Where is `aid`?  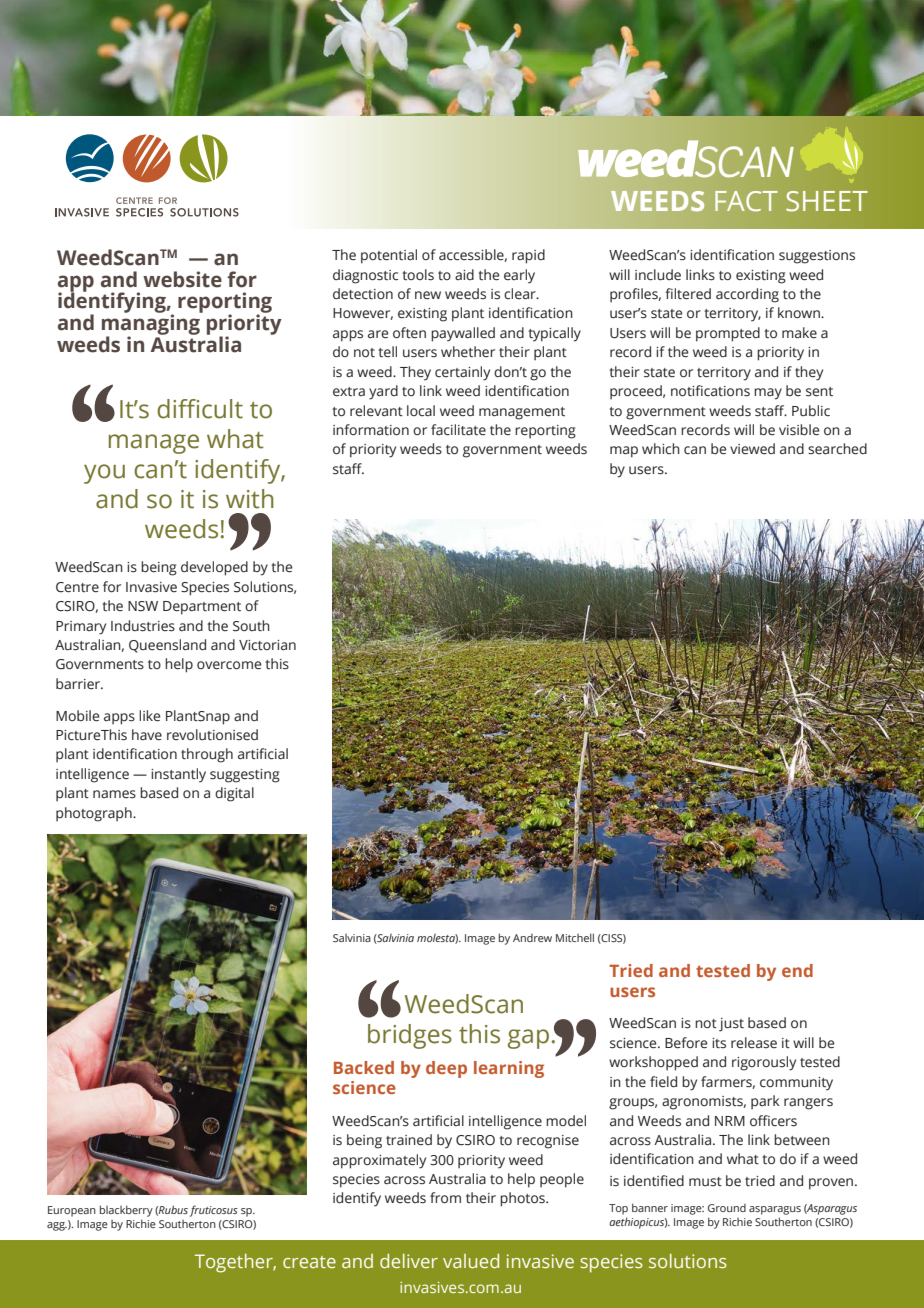 aid is located at coordinates (464, 274).
